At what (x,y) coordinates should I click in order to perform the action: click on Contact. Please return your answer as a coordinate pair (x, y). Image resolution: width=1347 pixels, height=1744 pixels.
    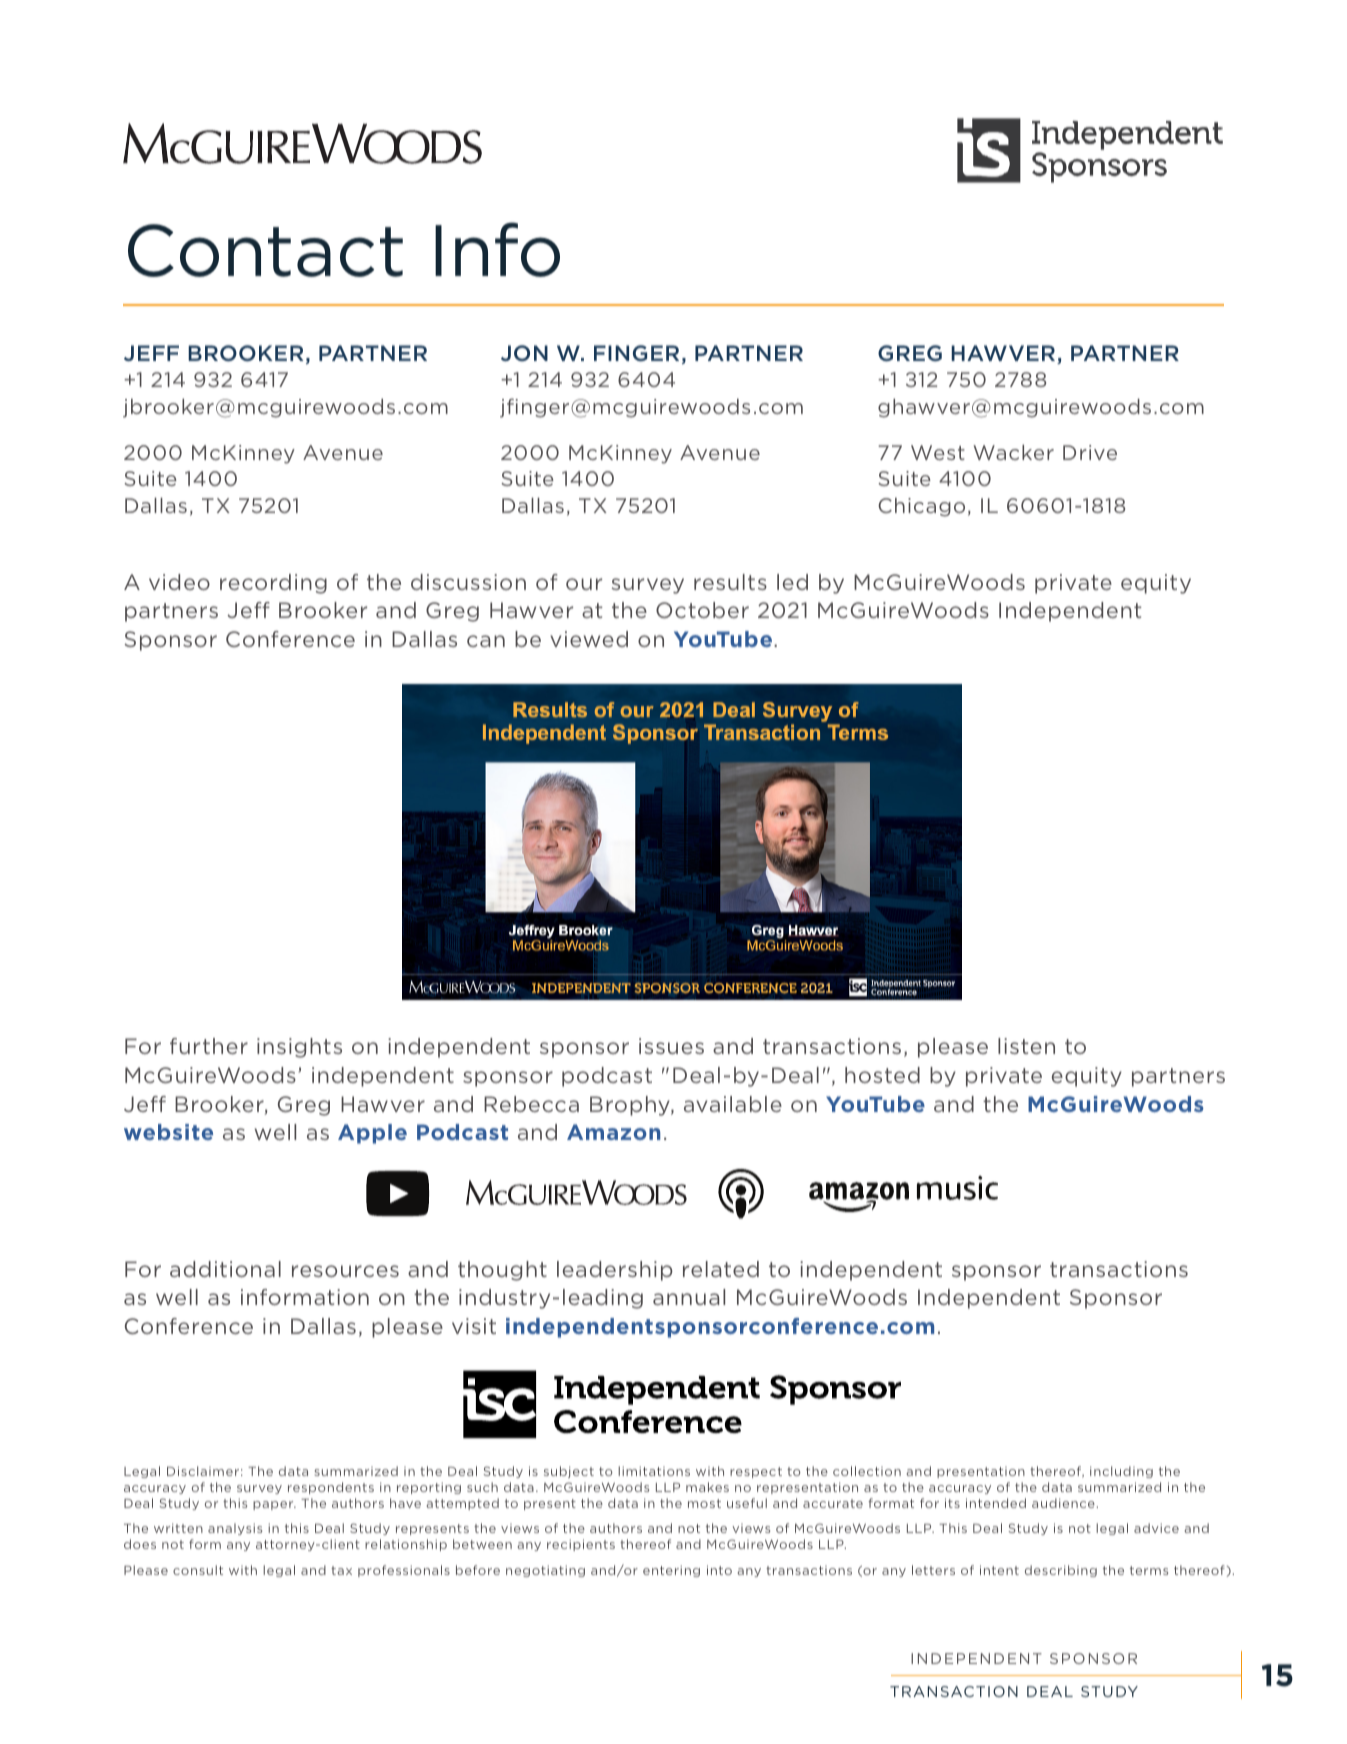
    Looking at the image, I should click on (265, 250).
